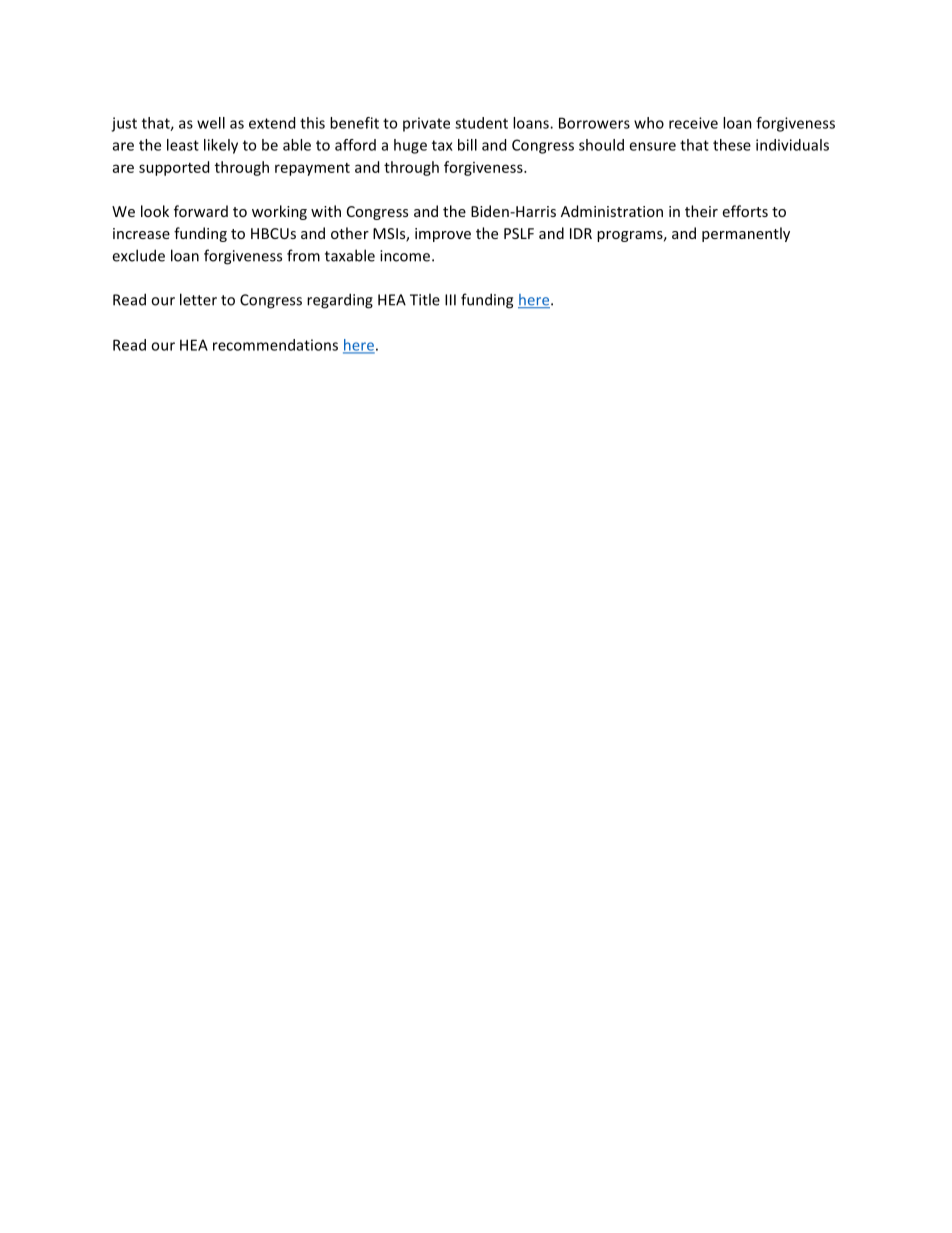 The image size is (952, 1233). I want to click on well, so click(211, 123).
